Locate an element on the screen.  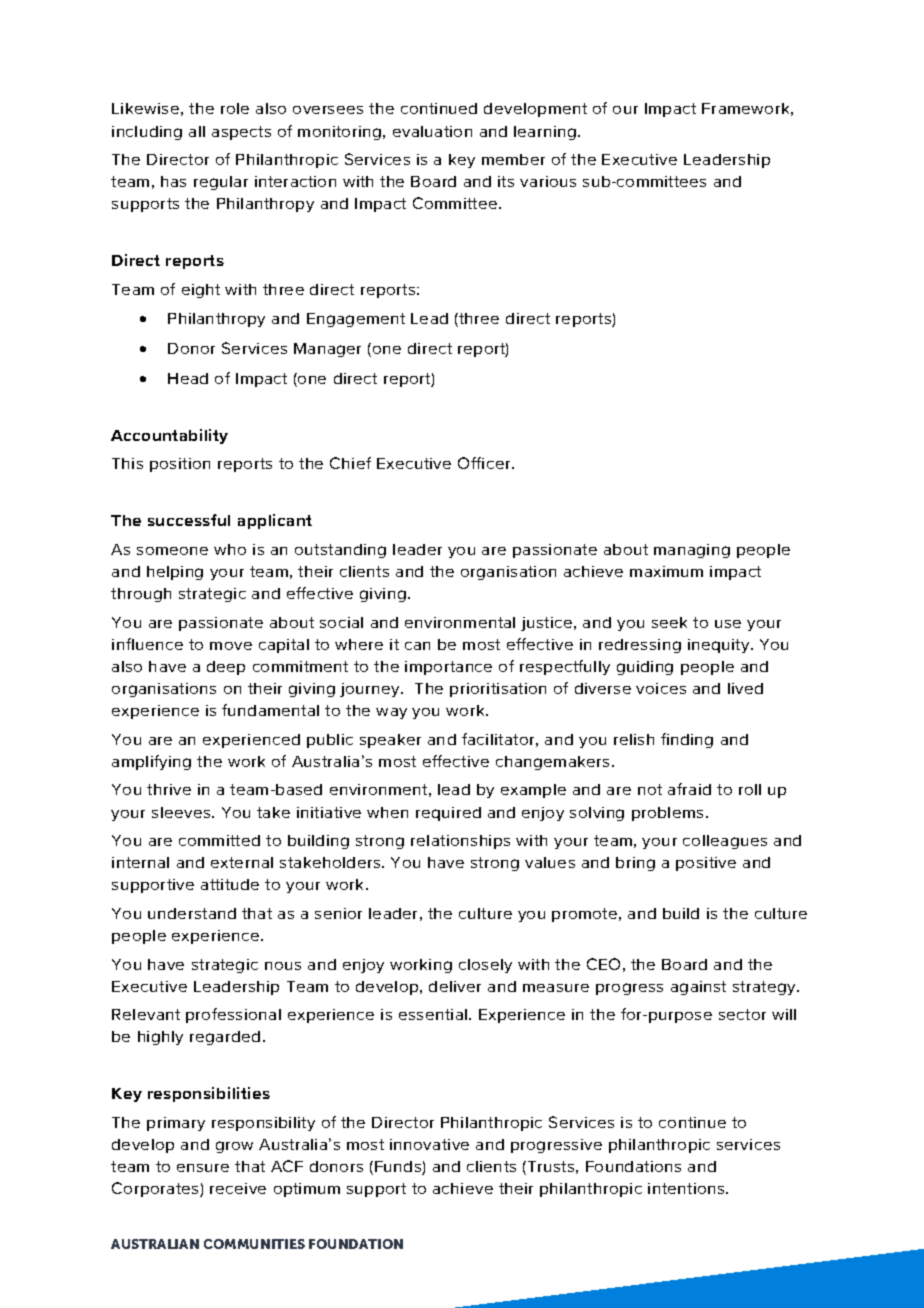
evaluation is located at coordinates (432, 131).
